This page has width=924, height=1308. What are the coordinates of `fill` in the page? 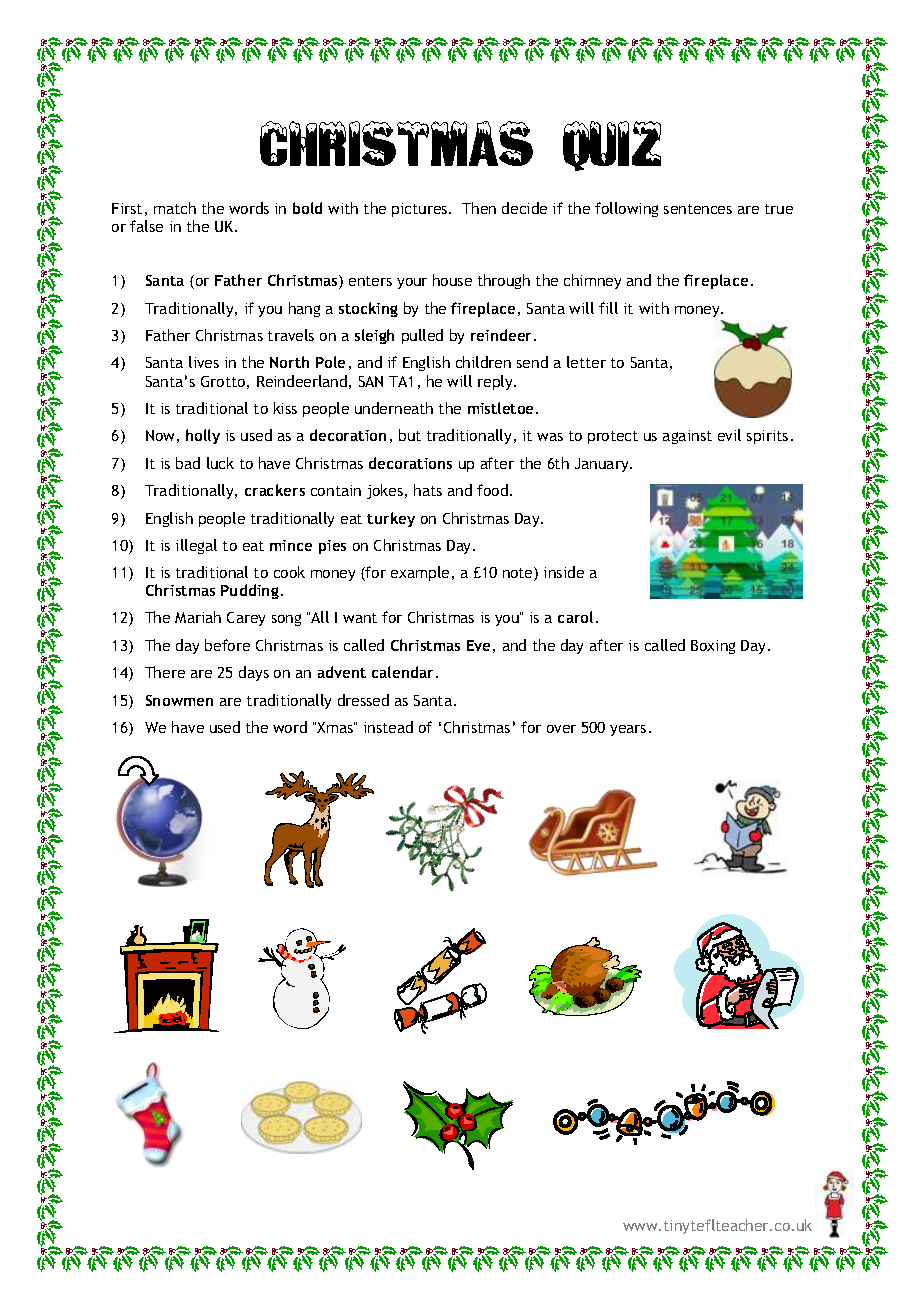 It's located at (608, 308).
